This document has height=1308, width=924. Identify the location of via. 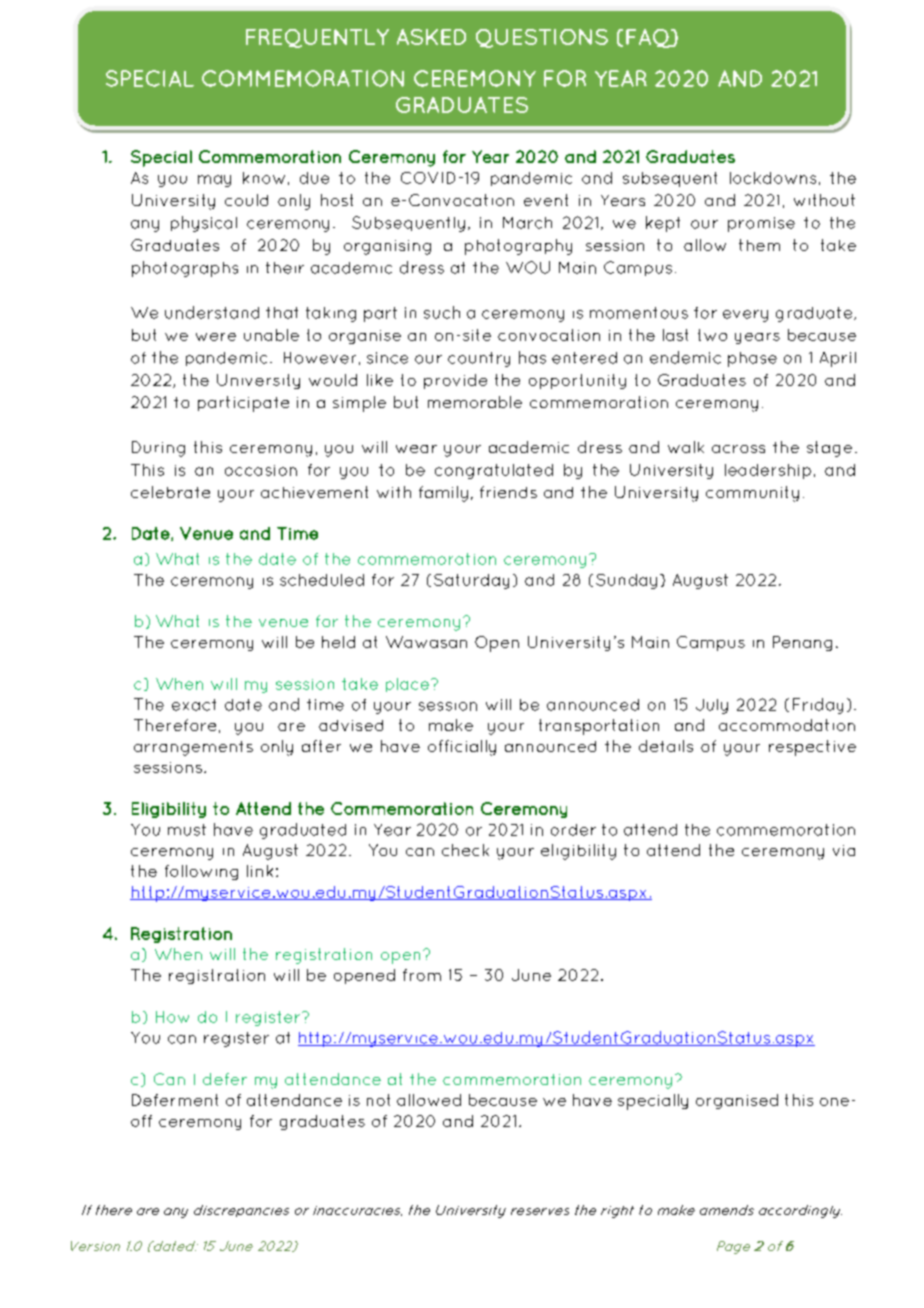
(844, 850).
